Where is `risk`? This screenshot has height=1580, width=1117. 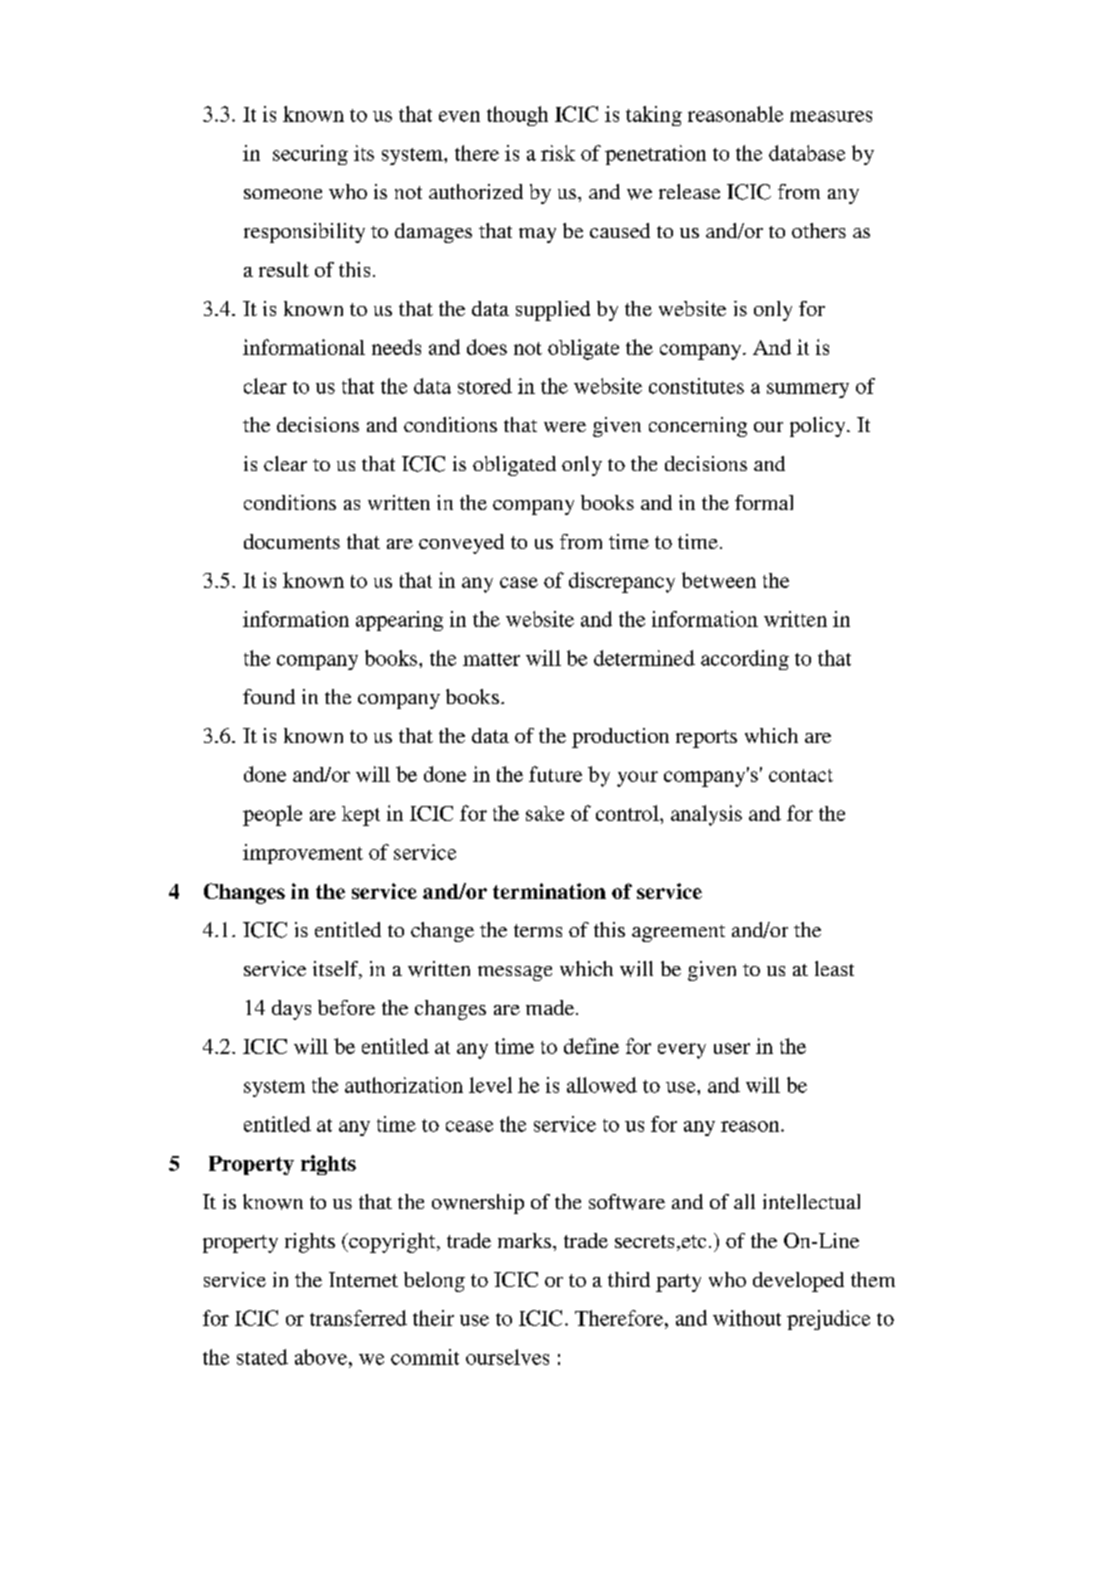
risk is located at coordinates (558, 153).
